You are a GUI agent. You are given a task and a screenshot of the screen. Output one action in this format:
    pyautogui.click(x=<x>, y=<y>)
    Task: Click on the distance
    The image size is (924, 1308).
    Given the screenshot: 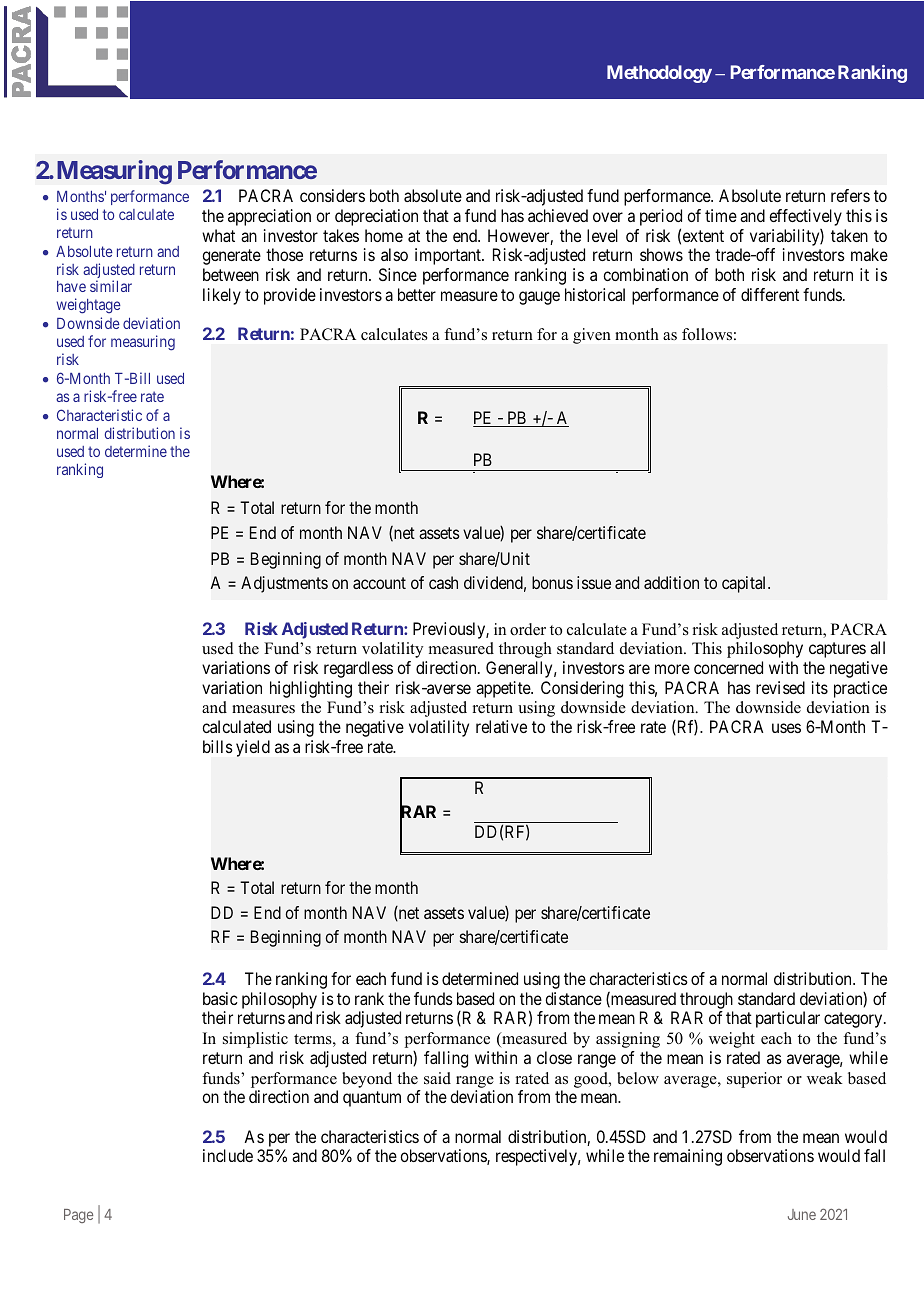 What is the action you would take?
    pyautogui.click(x=573, y=998)
